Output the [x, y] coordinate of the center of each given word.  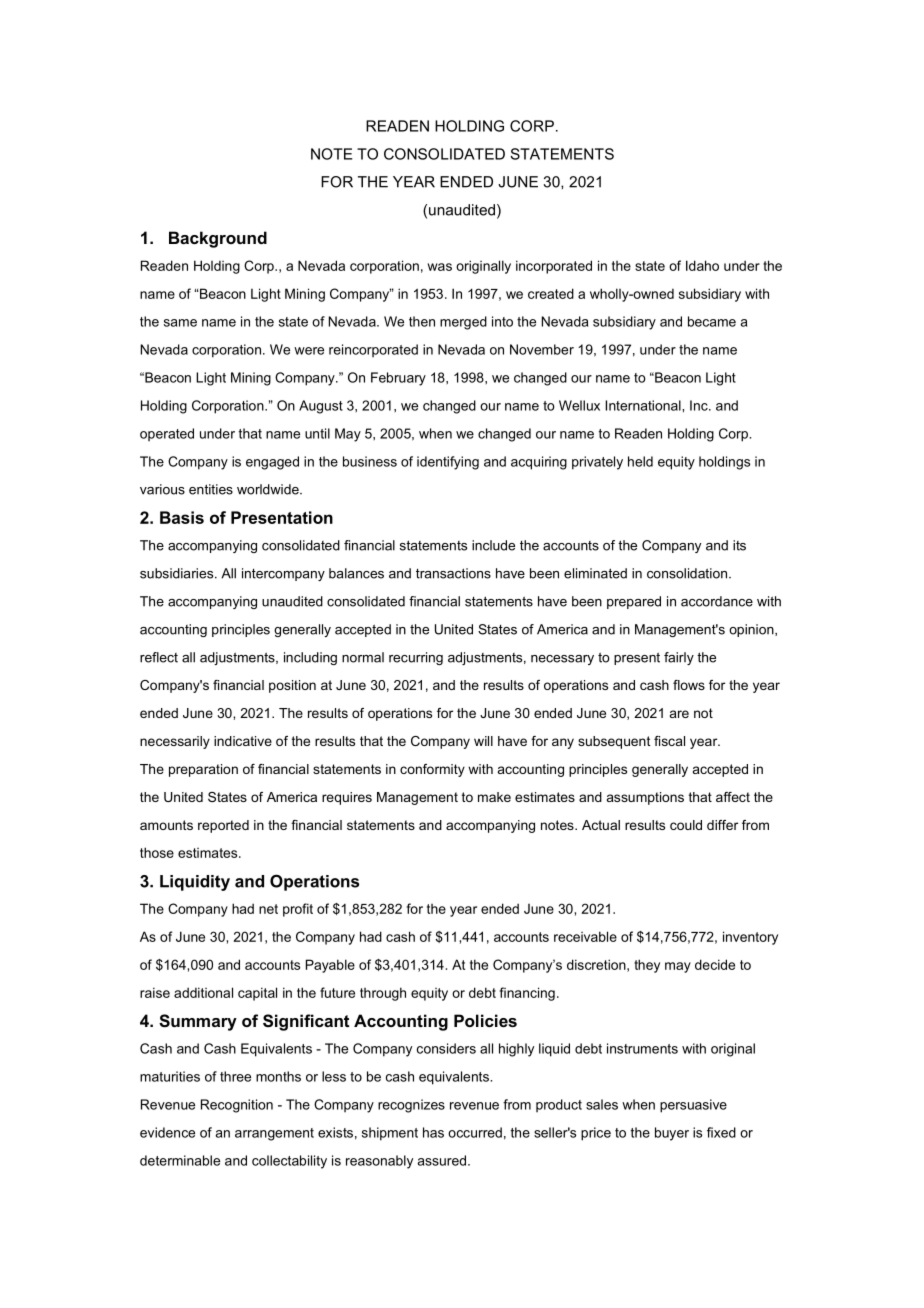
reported [223, 826]
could [686, 825]
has [433, 1132]
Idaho [702, 265]
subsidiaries [178, 573]
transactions [453, 573]
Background [218, 239]
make [494, 797]
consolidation [688, 573]
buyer [672, 1134]
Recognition [237, 1106]
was [440, 267]
